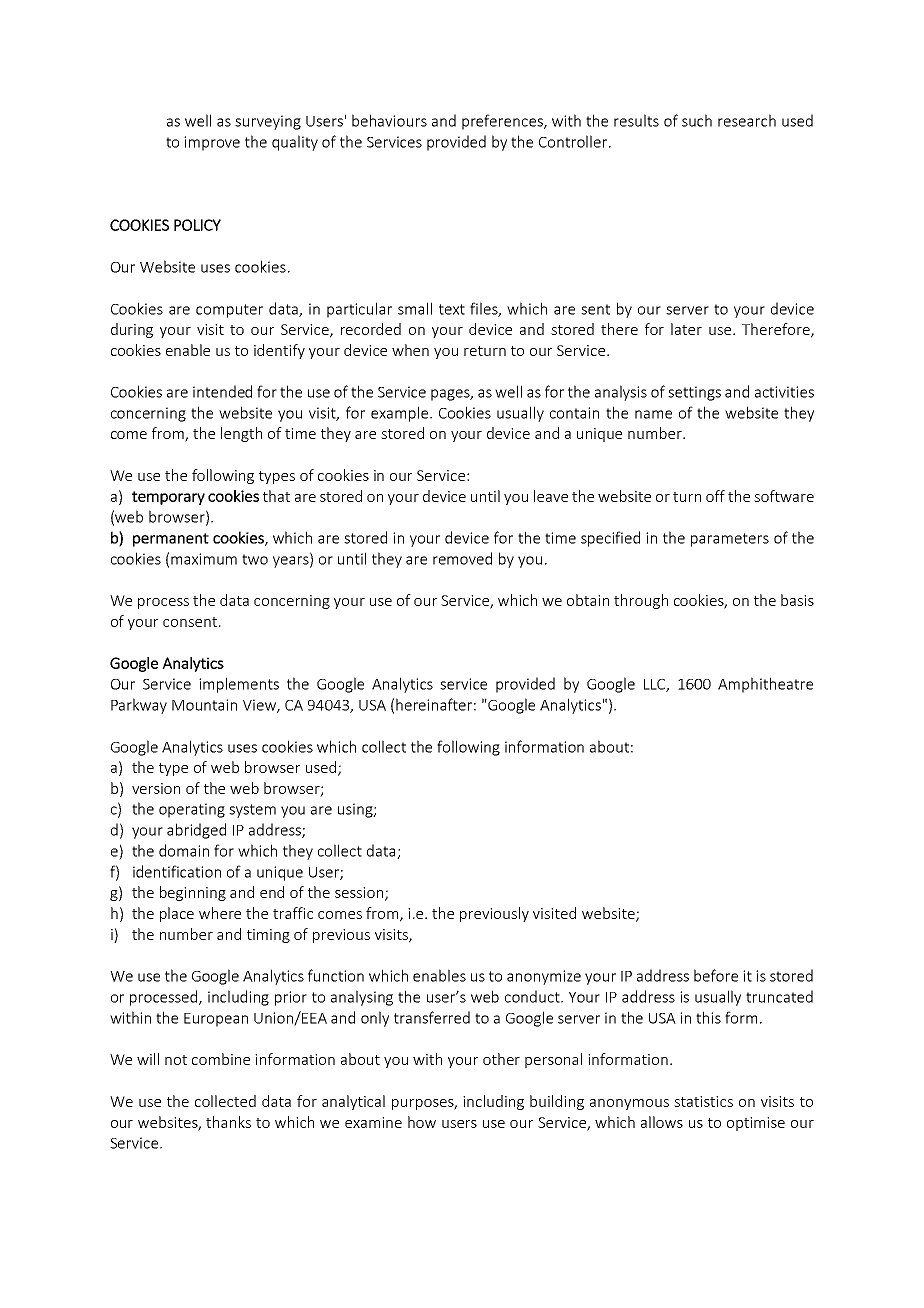  What do you see at coordinates (228, 1122) in the screenshot?
I see `thanks` at bounding box center [228, 1122].
